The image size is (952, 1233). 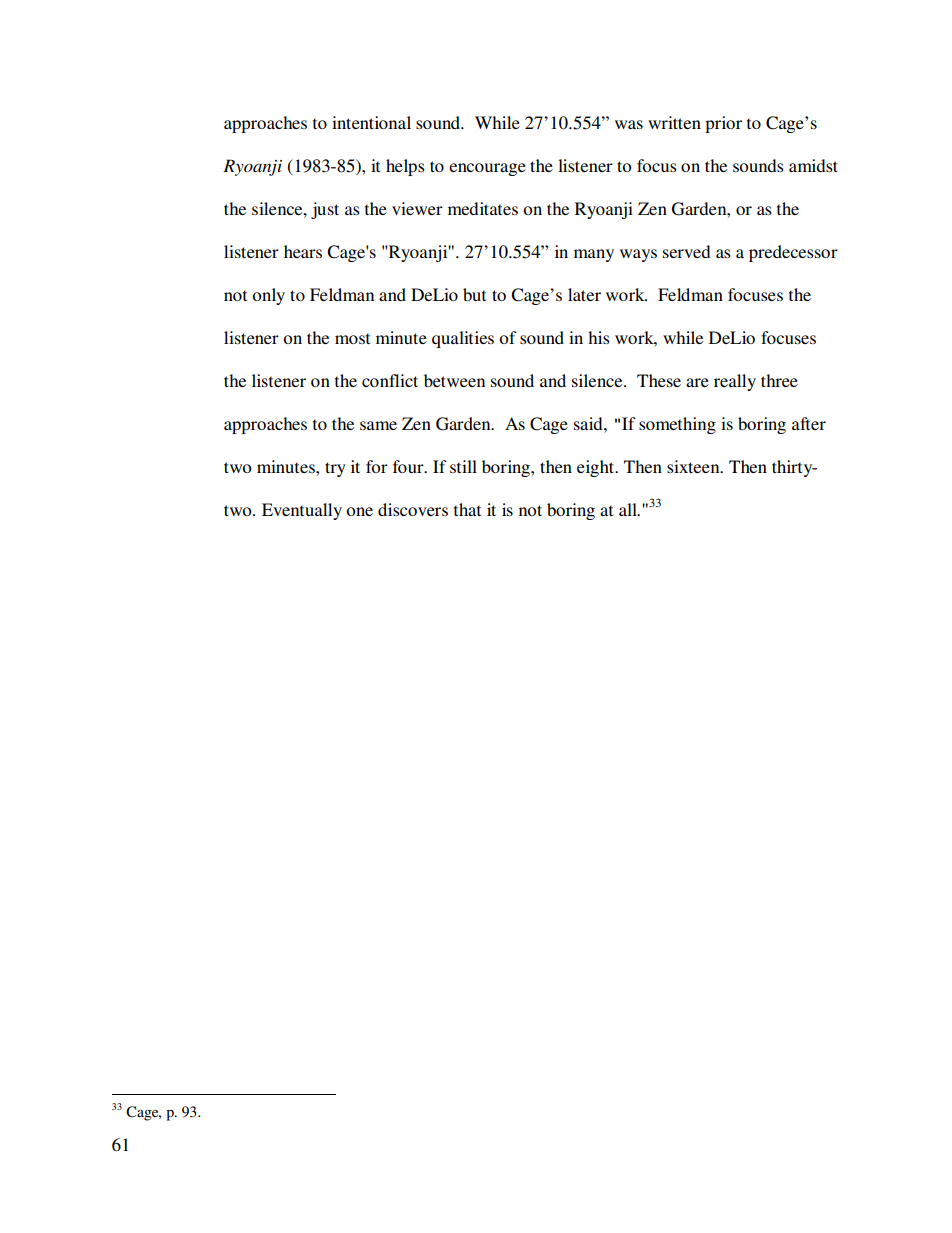 What do you see at coordinates (629, 124) in the document?
I see `was` at bounding box center [629, 124].
